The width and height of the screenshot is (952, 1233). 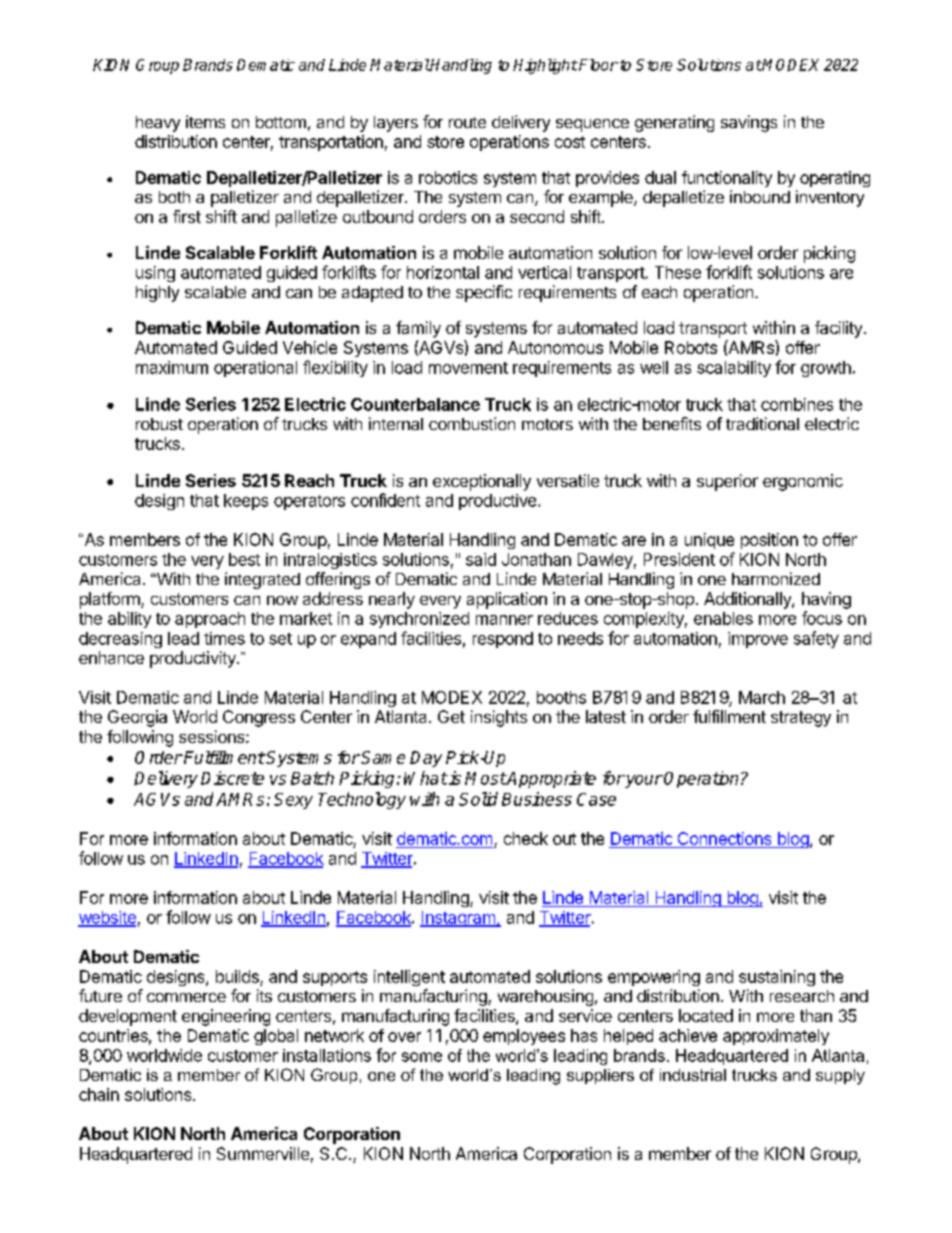 What do you see at coordinates (504, 620) in the screenshot?
I see `manner` at bounding box center [504, 620].
